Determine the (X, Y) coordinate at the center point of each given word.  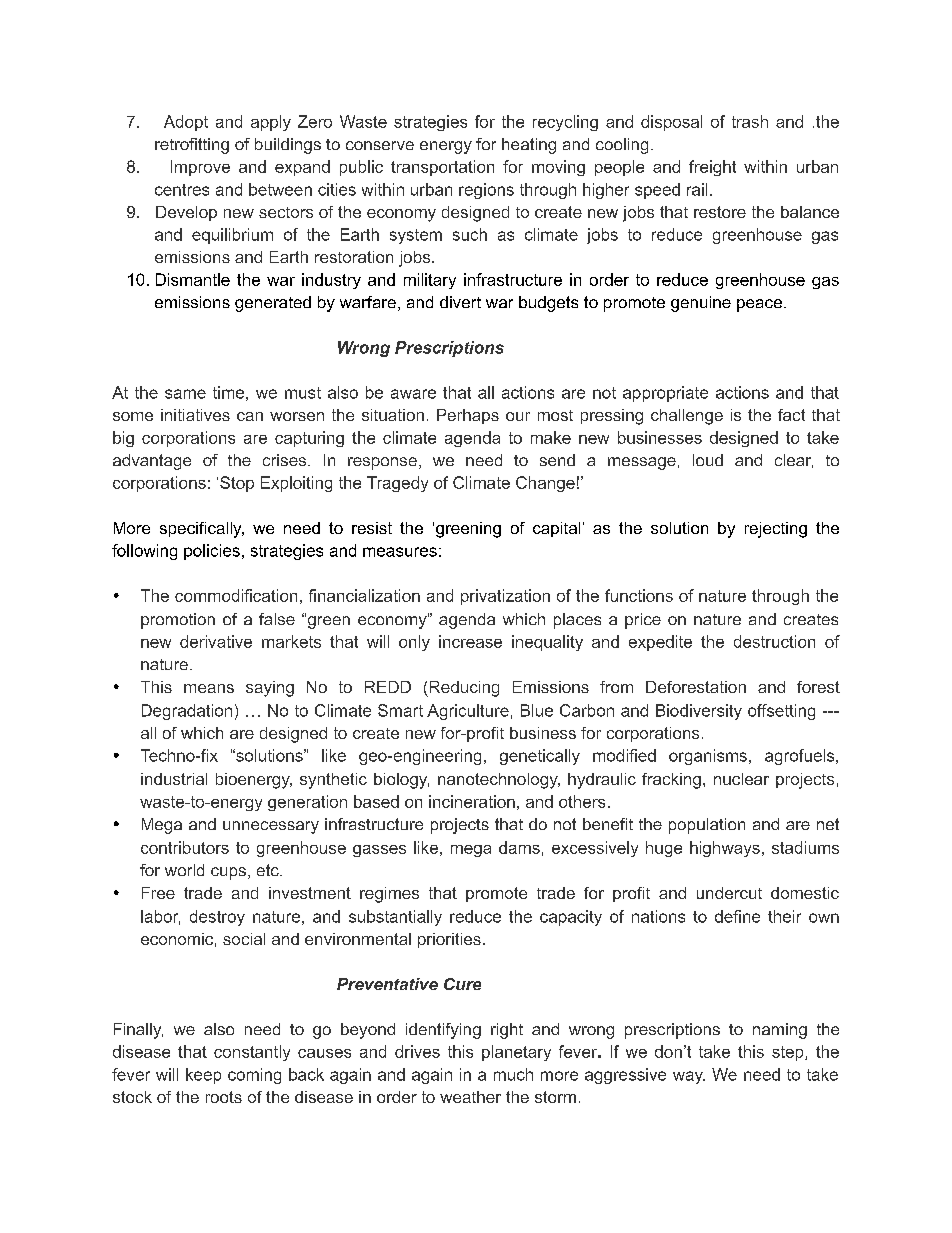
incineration (472, 801)
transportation (442, 168)
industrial (174, 779)
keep (203, 1076)
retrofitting (192, 146)
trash (750, 121)
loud (708, 460)
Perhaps (468, 416)
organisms (708, 757)
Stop (237, 484)
